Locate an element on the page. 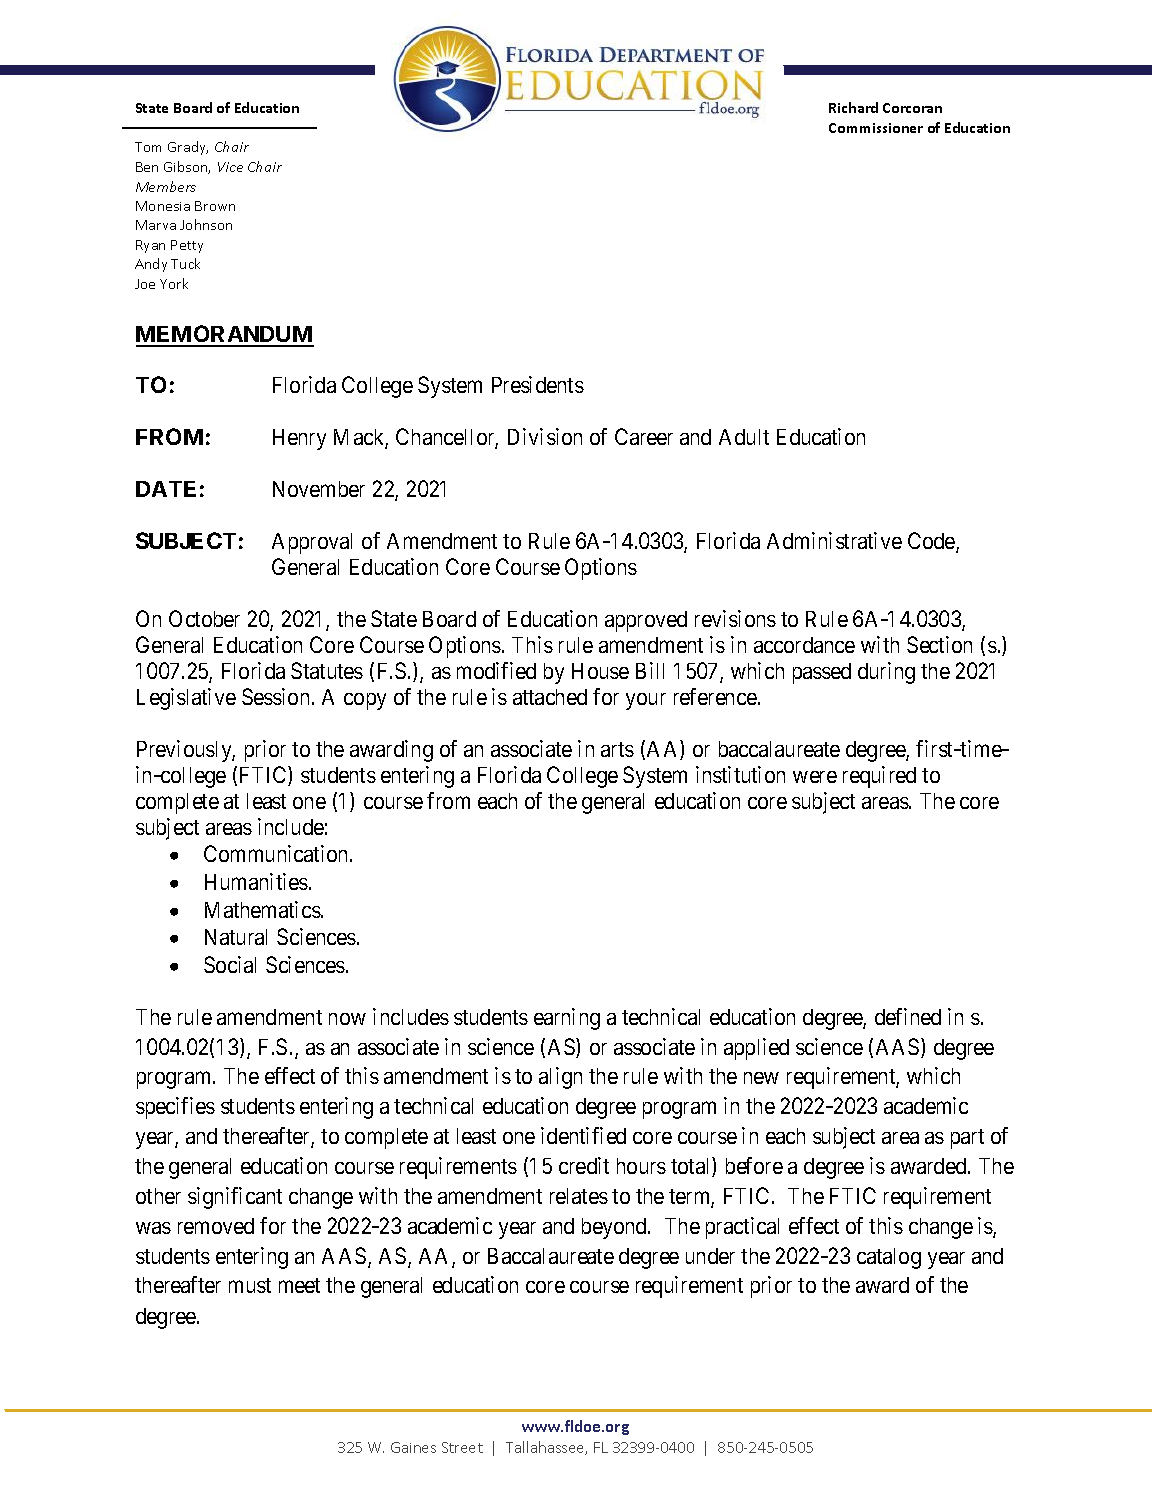 The image size is (1152, 1491). Communication is located at coordinates (277, 853).
